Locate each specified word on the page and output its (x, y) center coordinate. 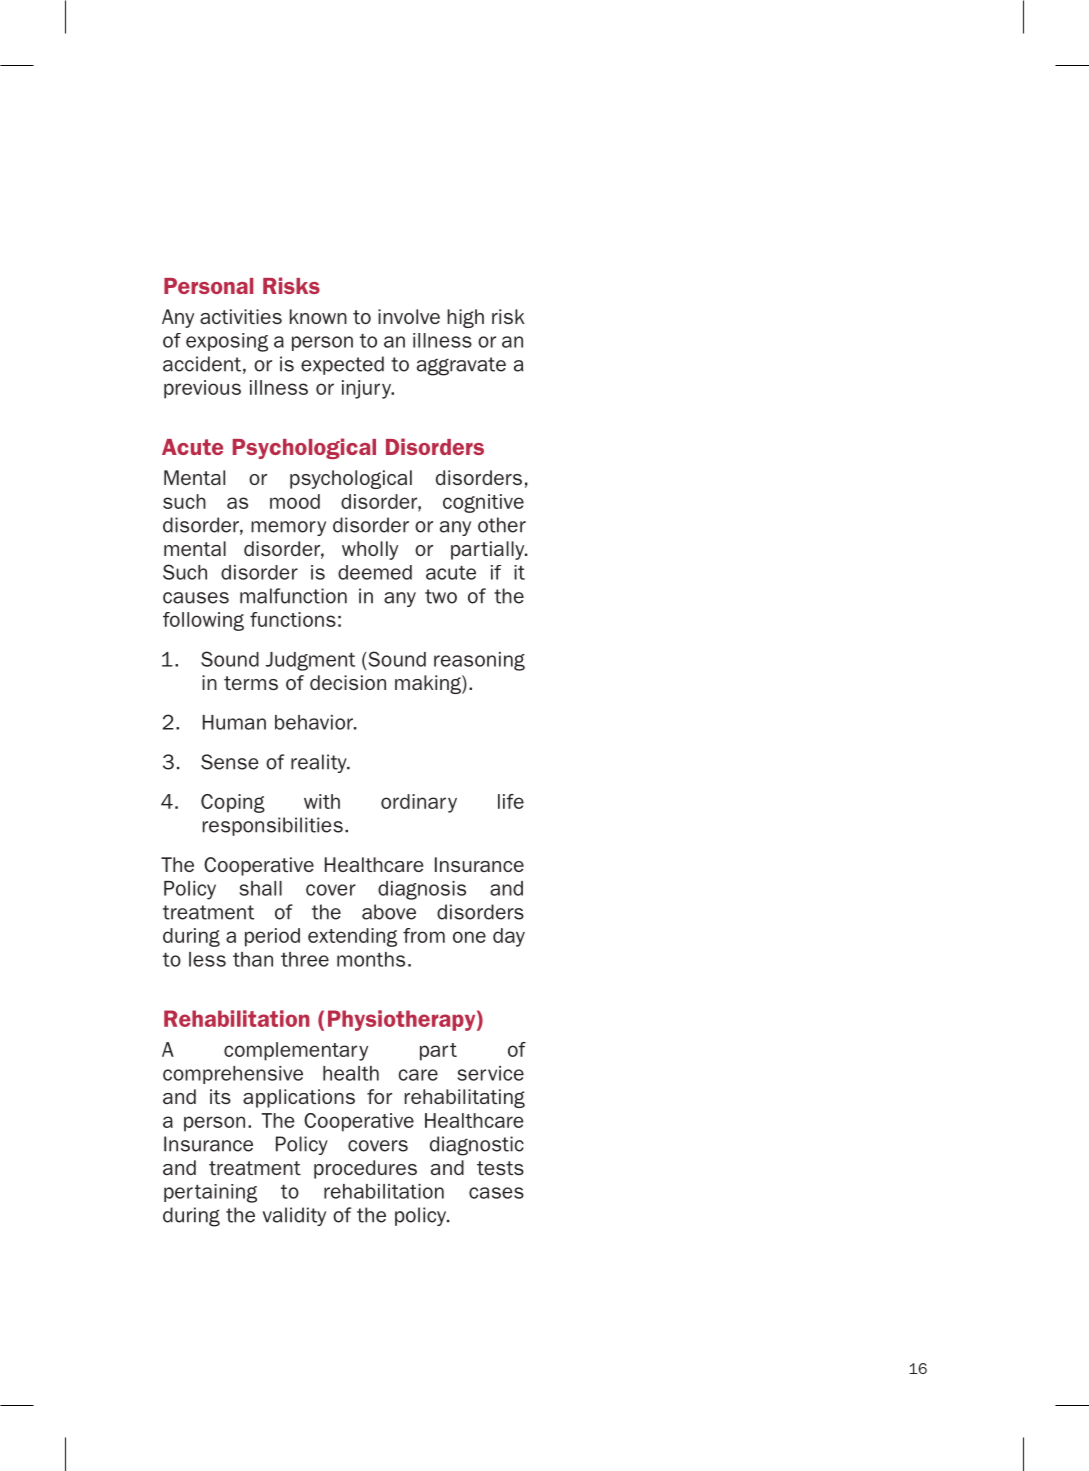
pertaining (210, 1193)
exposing (227, 342)
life (511, 801)
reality (320, 763)
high (465, 318)
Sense (230, 762)
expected (342, 365)
